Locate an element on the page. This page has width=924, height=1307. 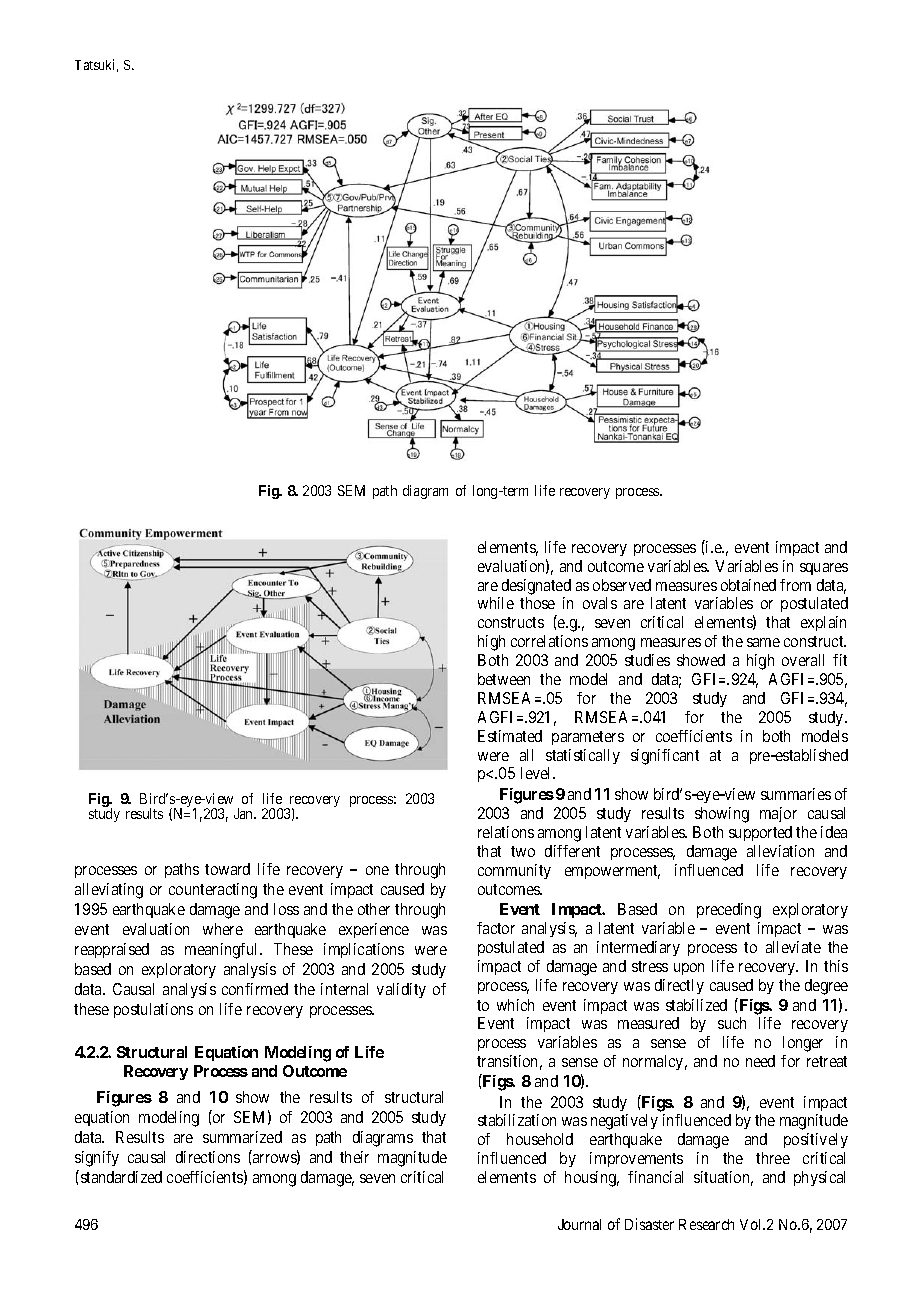
designated is located at coordinates (536, 587).
